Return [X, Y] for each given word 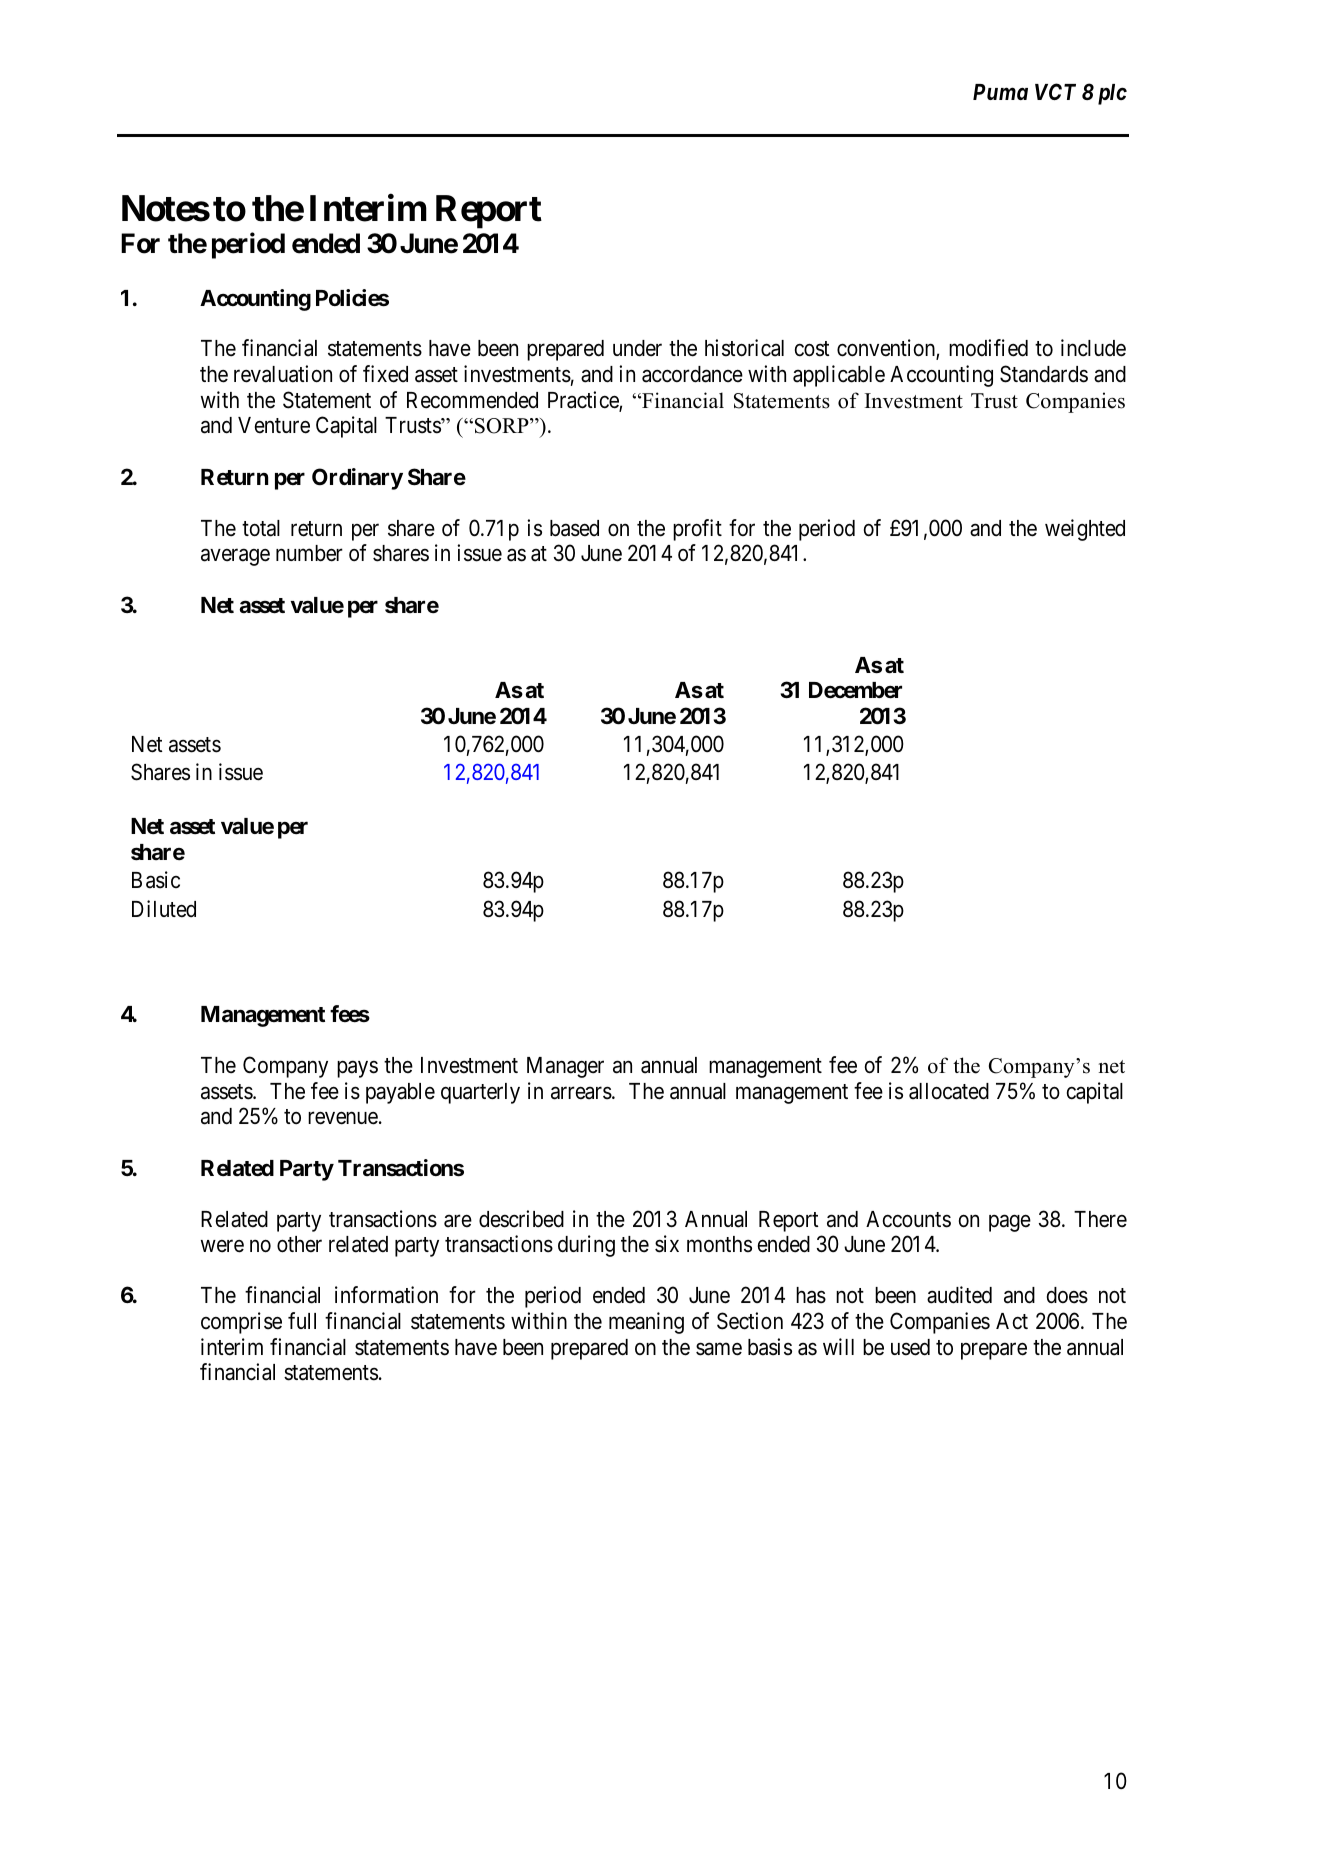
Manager [565, 1067]
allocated [949, 1091]
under [637, 348]
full [302, 1320]
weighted [1085, 530]
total [261, 528]
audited [959, 1295]
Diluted [164, 909]
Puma [1000, 92]
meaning [646, 1323]
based [574, 528]
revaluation [283, 374]
